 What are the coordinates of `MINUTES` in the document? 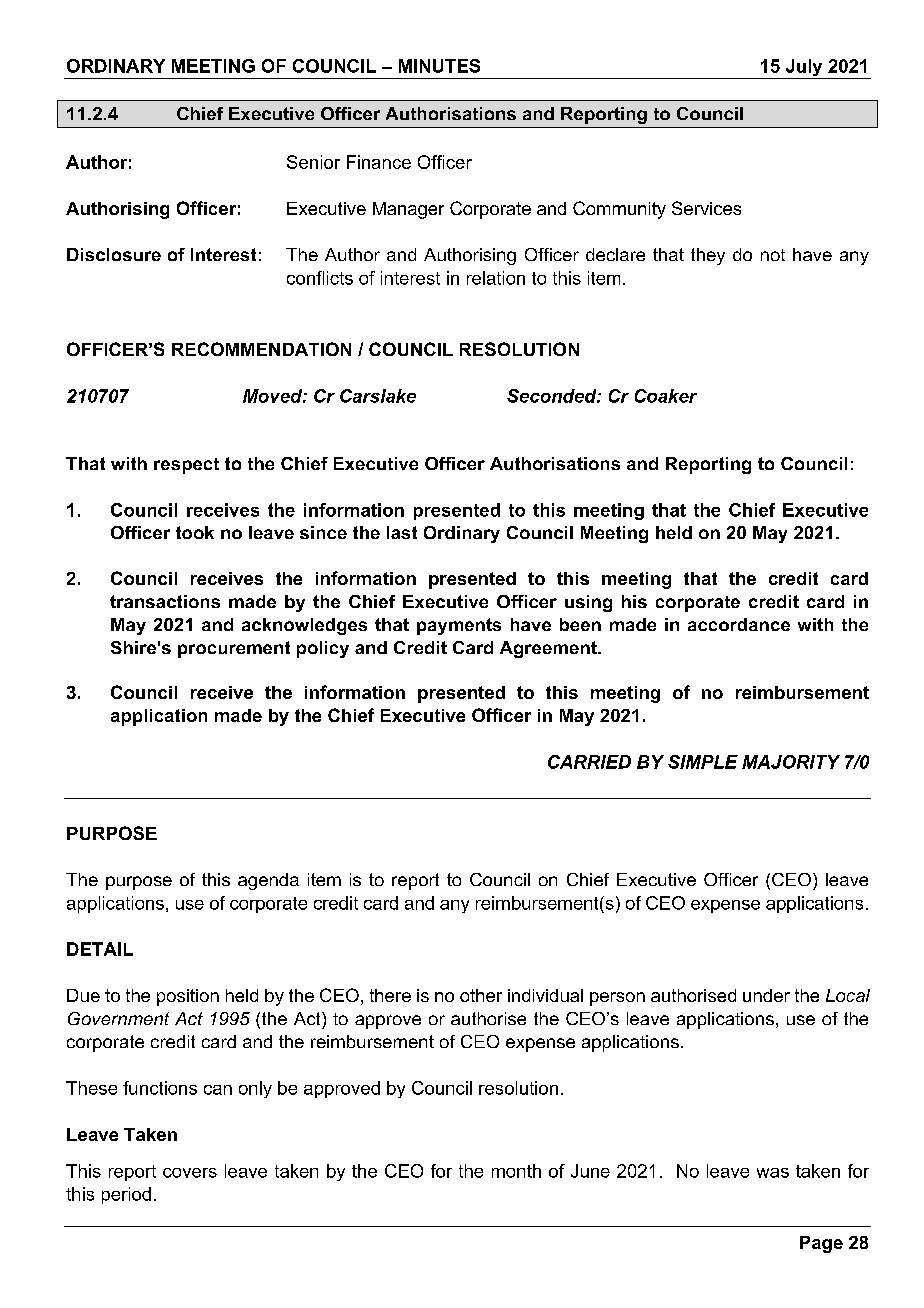 It's located at (439, 66).
